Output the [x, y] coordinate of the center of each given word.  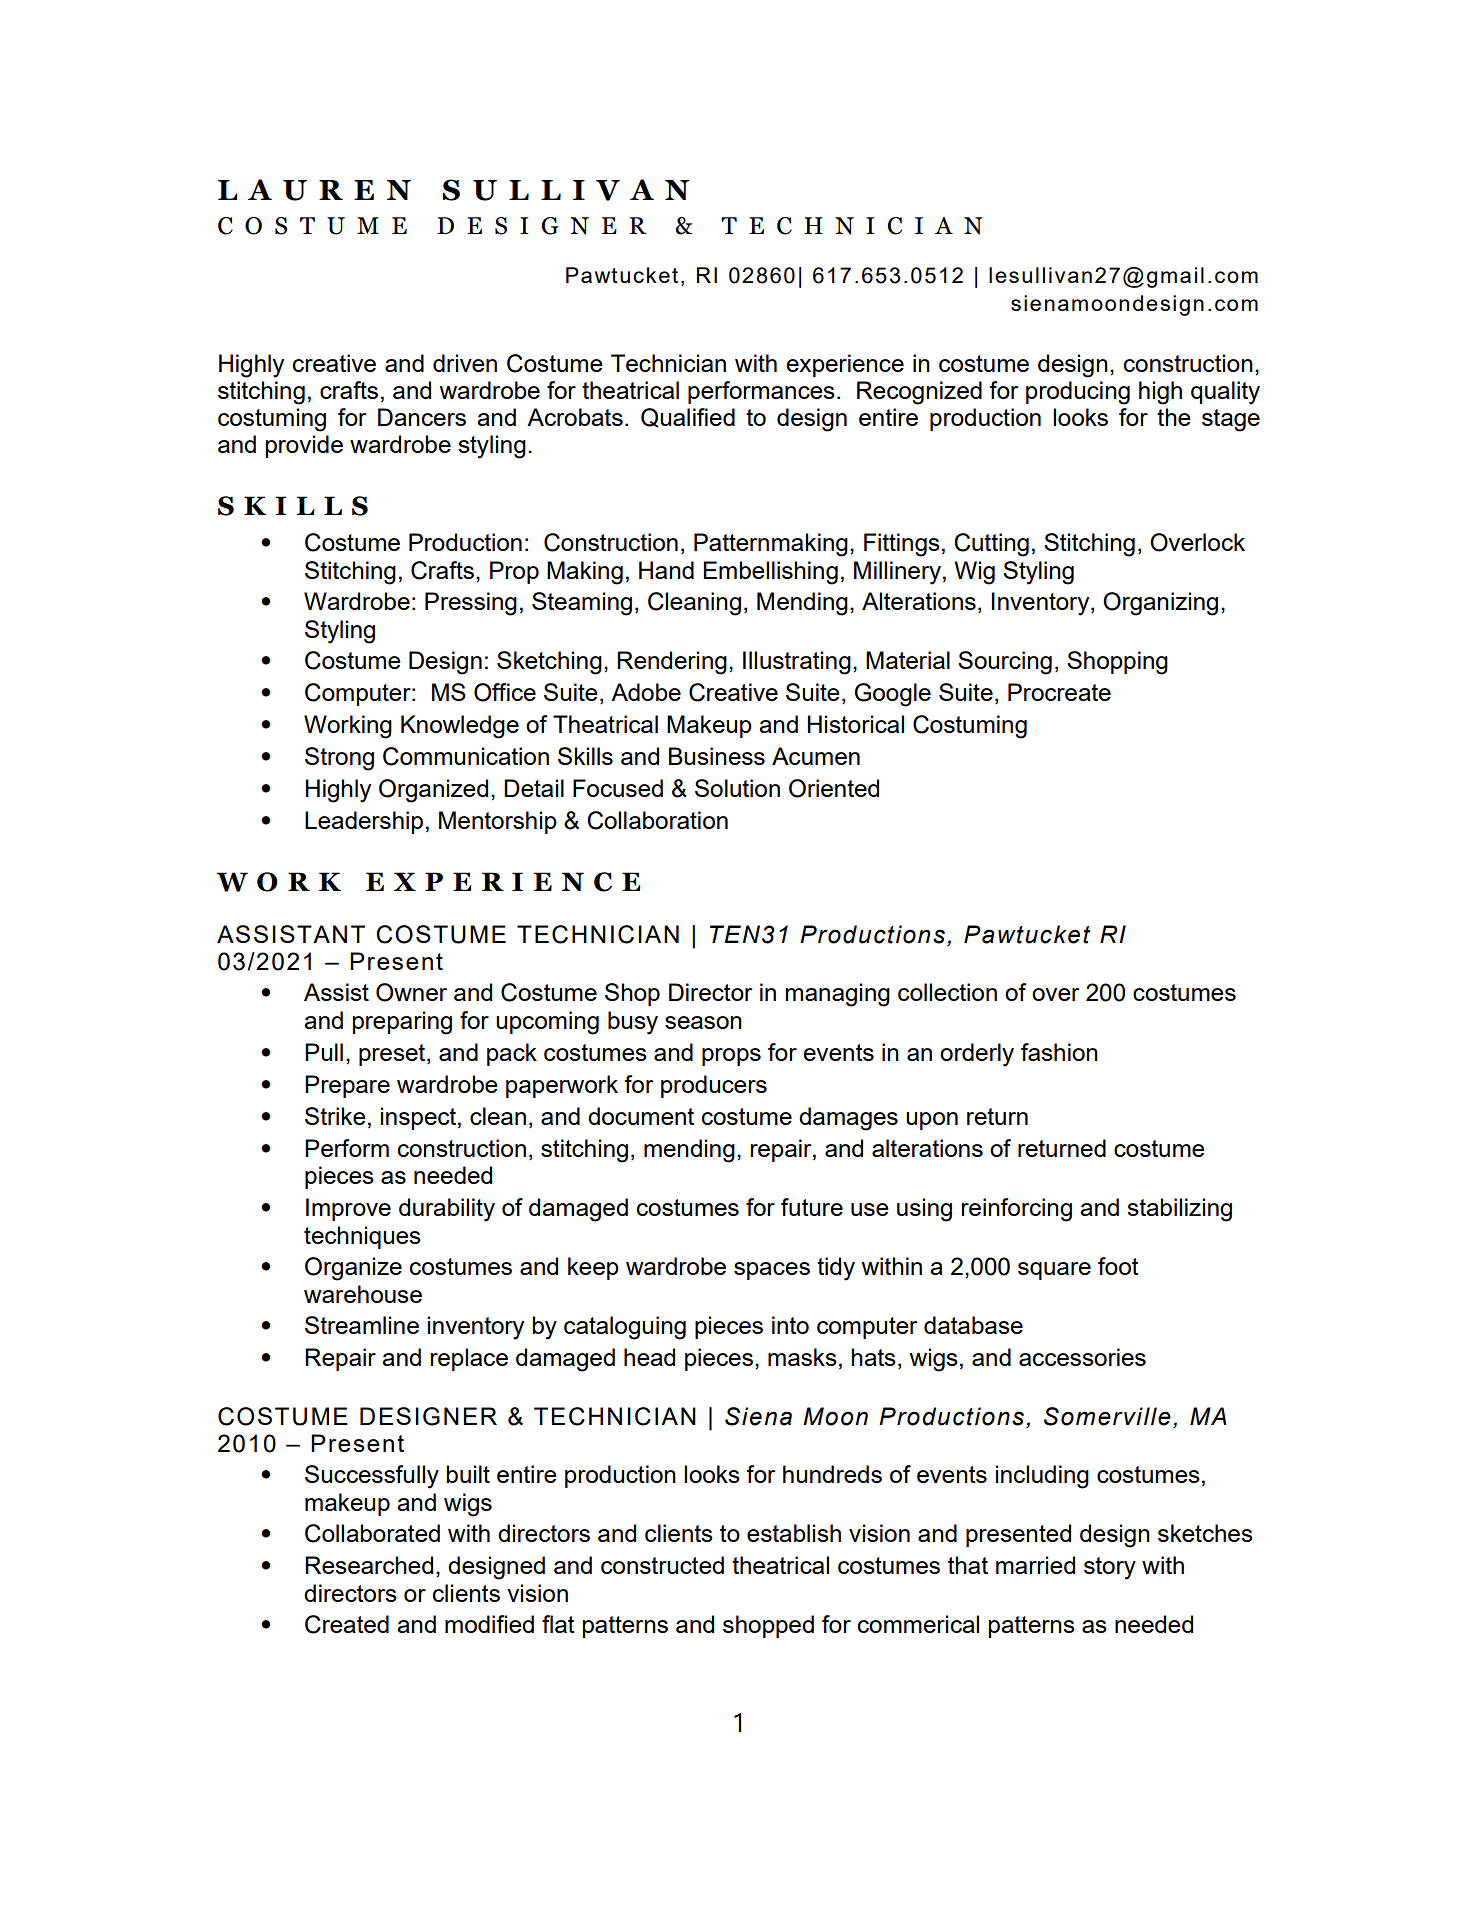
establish [794, 1533]
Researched [369, 1565]
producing [1078, 393]
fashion [1059, 1052]
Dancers [422, 417]
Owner [411, 992]
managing [838, 995]
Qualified [688, 418]
